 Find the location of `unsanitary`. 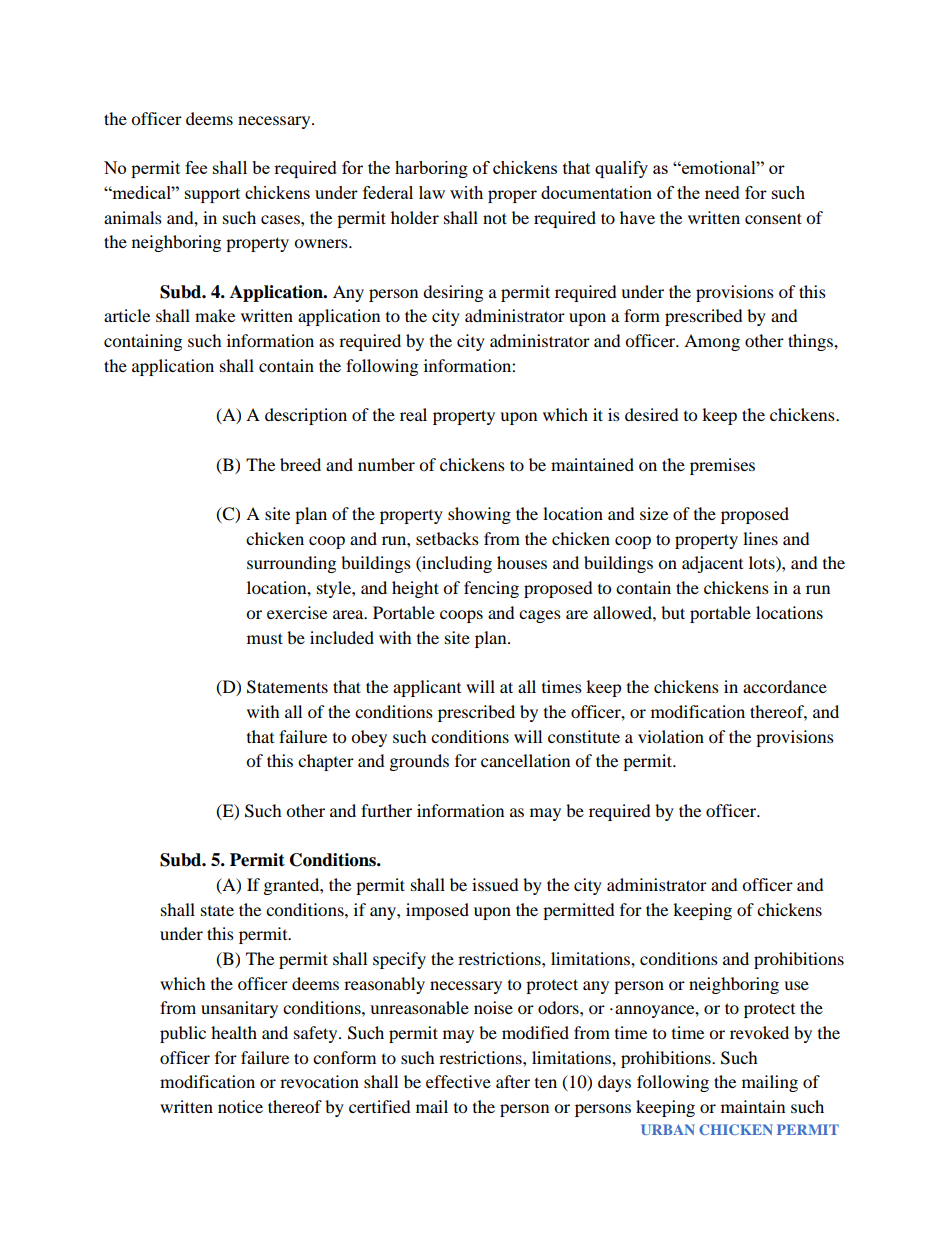

unsanitary is located at coordinates (239, 1009).
